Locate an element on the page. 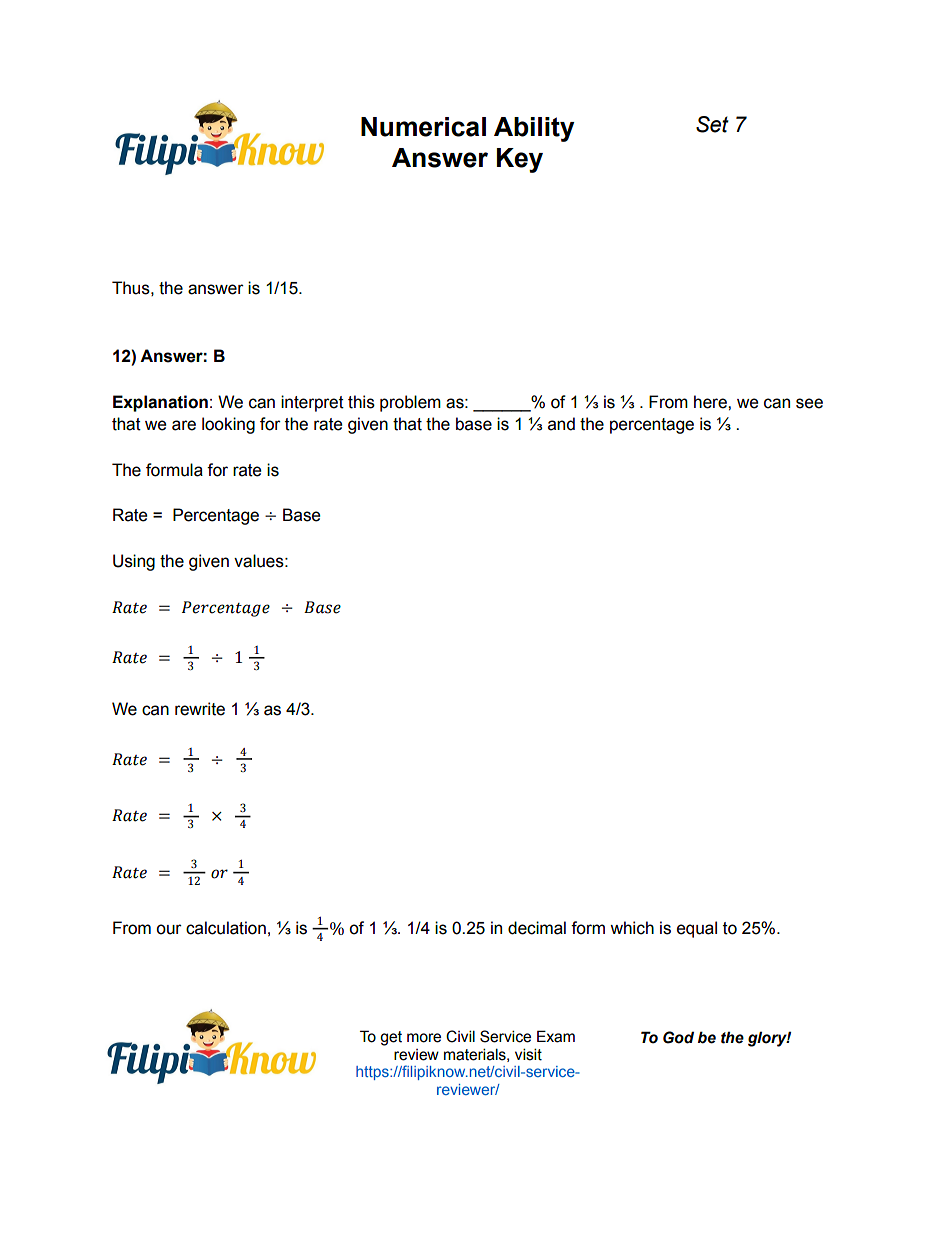  here is located at coordinates (711, 402).
